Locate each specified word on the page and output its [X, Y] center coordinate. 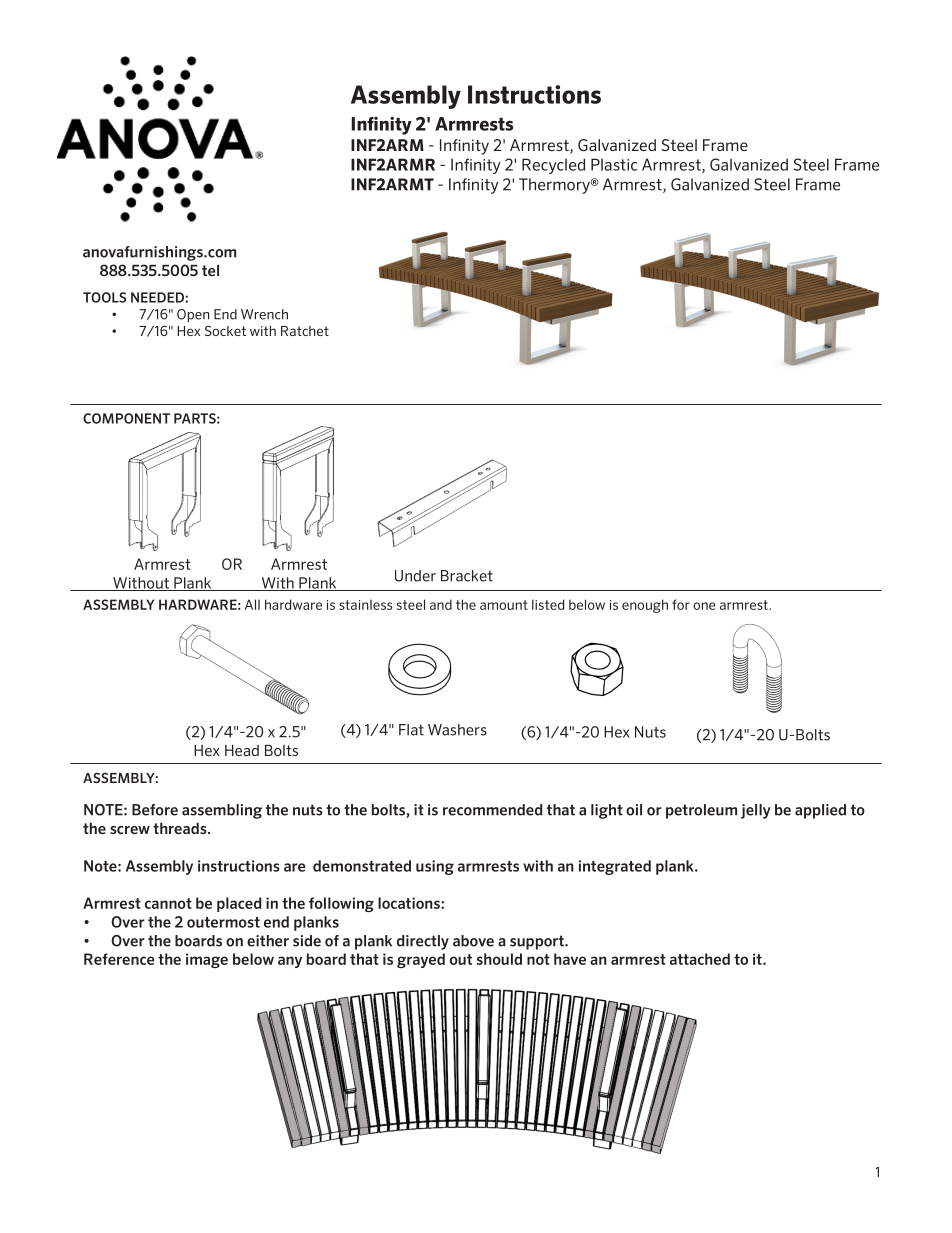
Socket [225, 330]
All [252, 604]
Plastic [614, 164]
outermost [223, 922]
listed [548, 604]
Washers [457, 730]
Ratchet [305, 331]
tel [210, 270]
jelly [756, 811]
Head [242, 750]
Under [415, 576]
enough [645, 606]
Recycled [553, 166]
